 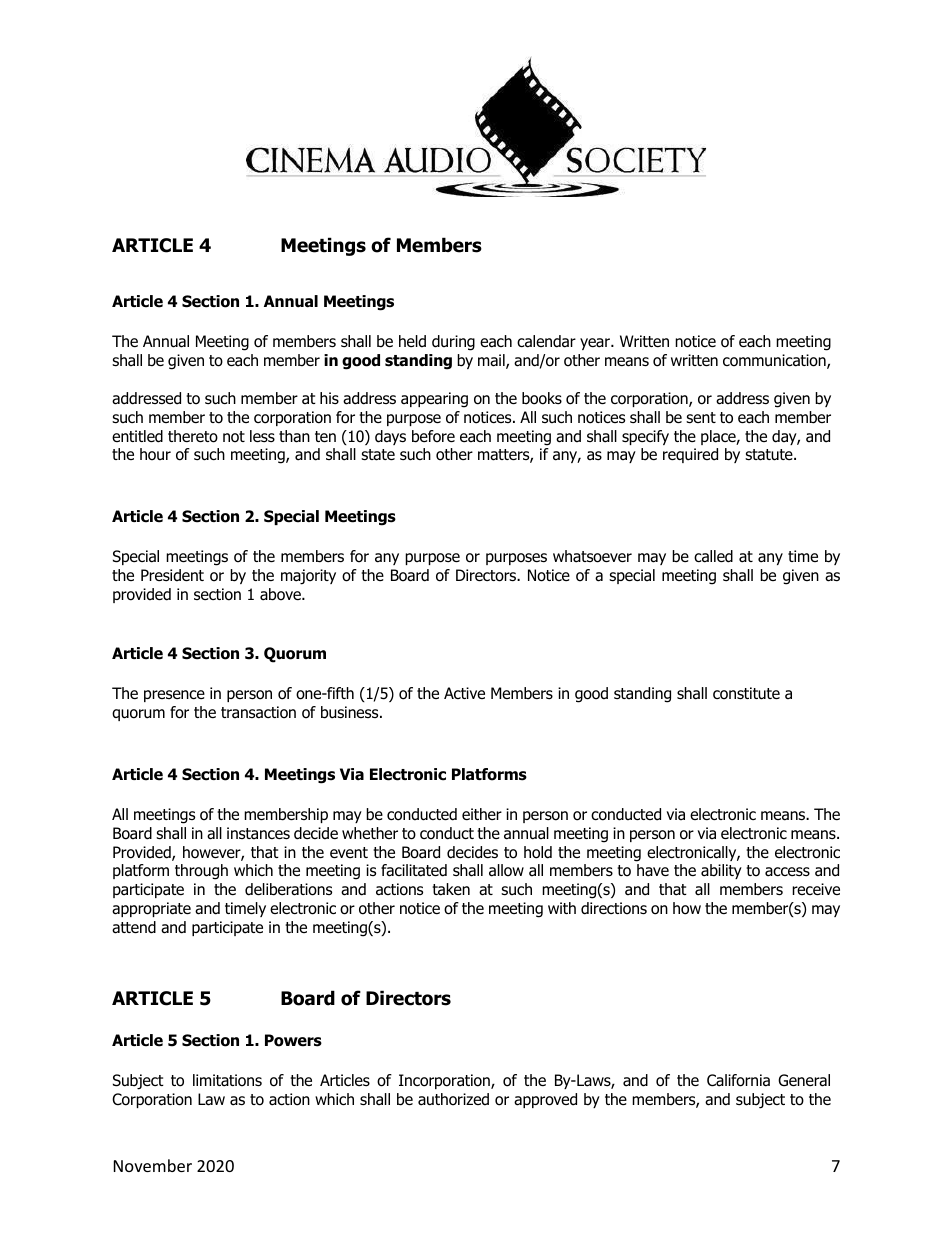 What do you see at coordinates (453, 343) in the screenshot?
I see `during` at bounding box center [453, 343].
